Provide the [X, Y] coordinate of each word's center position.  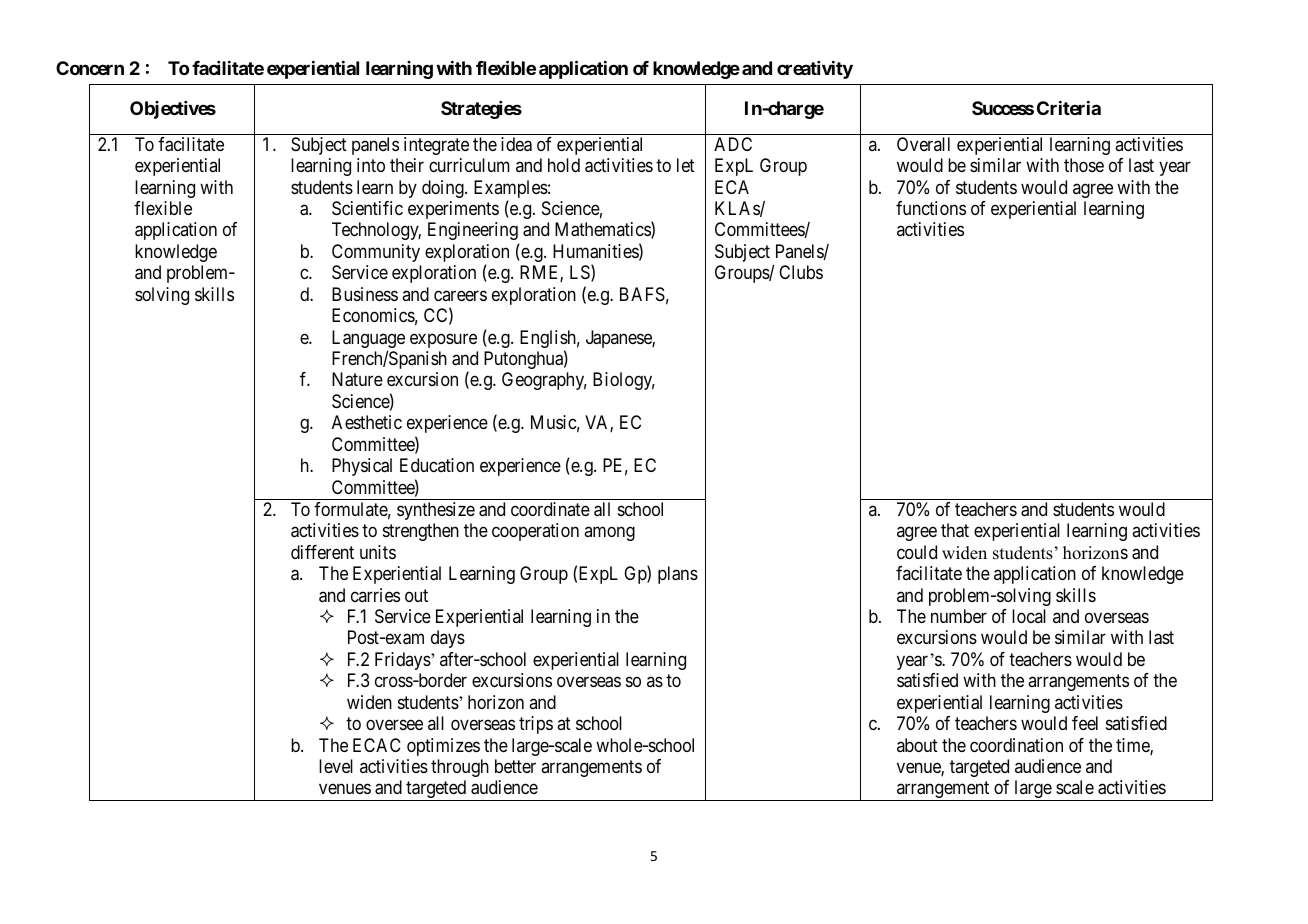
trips [536, 725]
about [917, 745]
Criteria [1069, 108]
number [959, 616]
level [336, 766]
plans [678, 575]
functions [931, 208]
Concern [90, 68]
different [322, 552]
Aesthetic [367, 422]
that [955, 530]
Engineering [473, 231]
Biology [624, 381]
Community [376, 253]
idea [516, 144]
